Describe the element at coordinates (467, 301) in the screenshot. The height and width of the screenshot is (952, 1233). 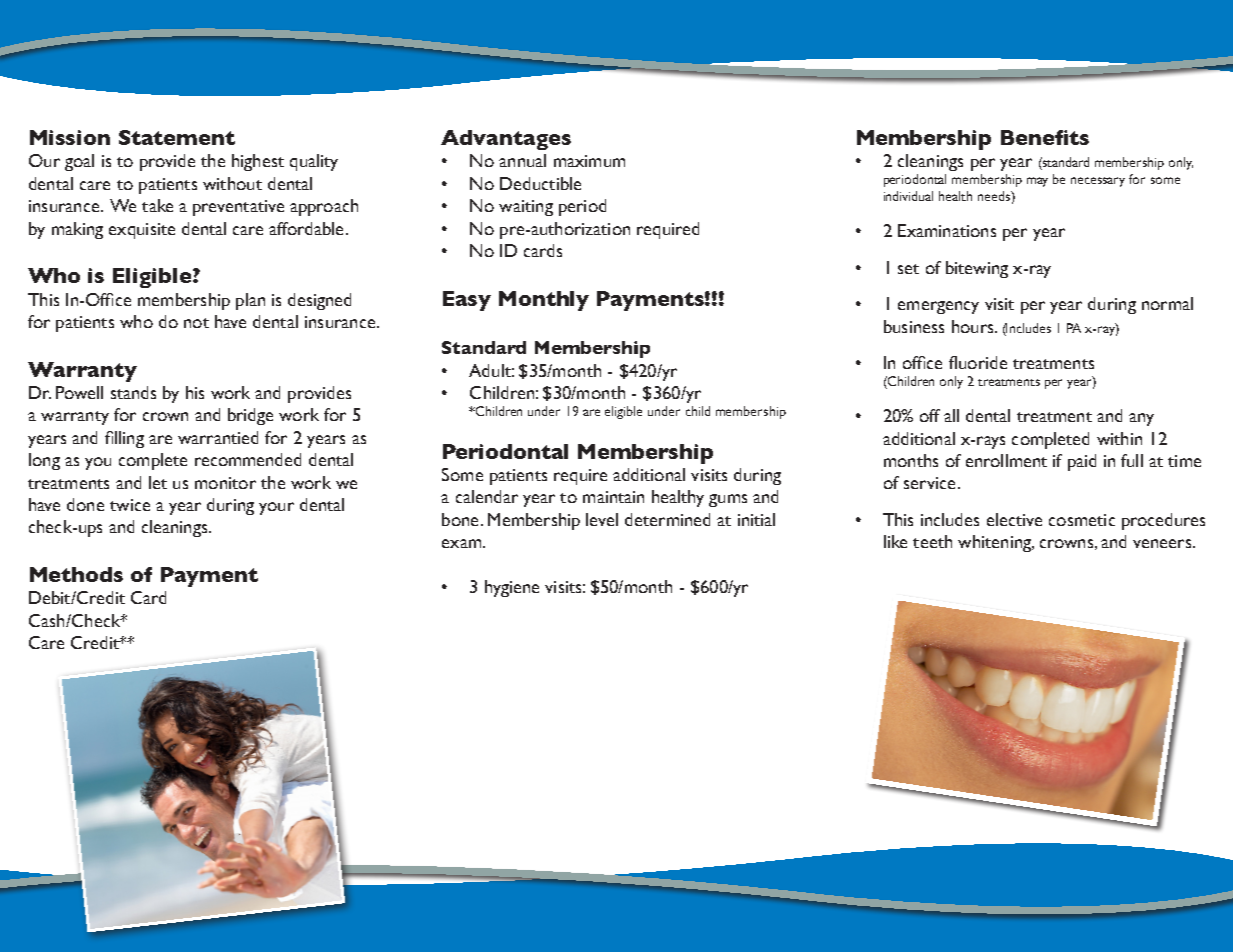
I see `Easy` at that location.
